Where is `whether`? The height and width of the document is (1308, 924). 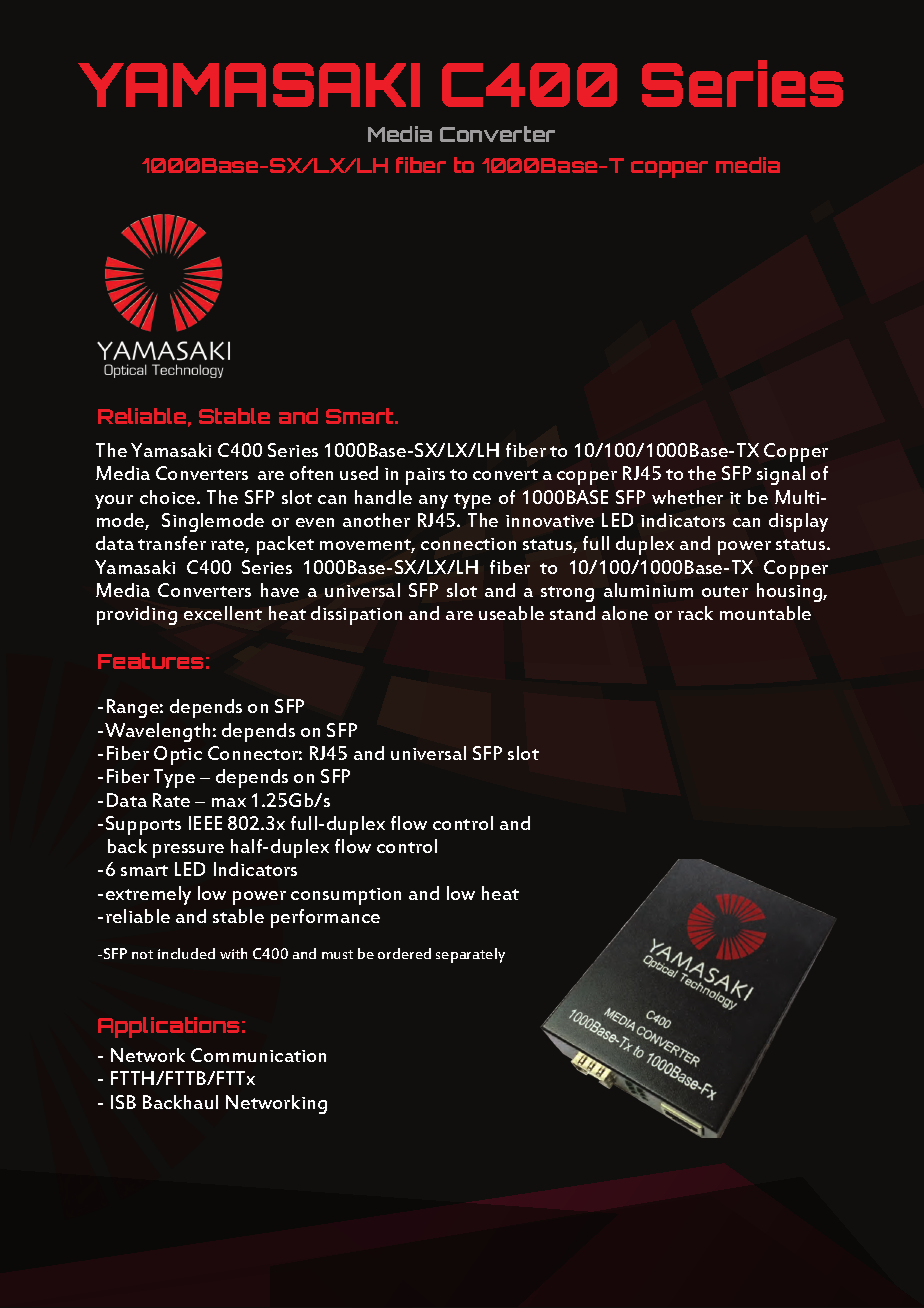
whether is located at coordinates (687, 497).
